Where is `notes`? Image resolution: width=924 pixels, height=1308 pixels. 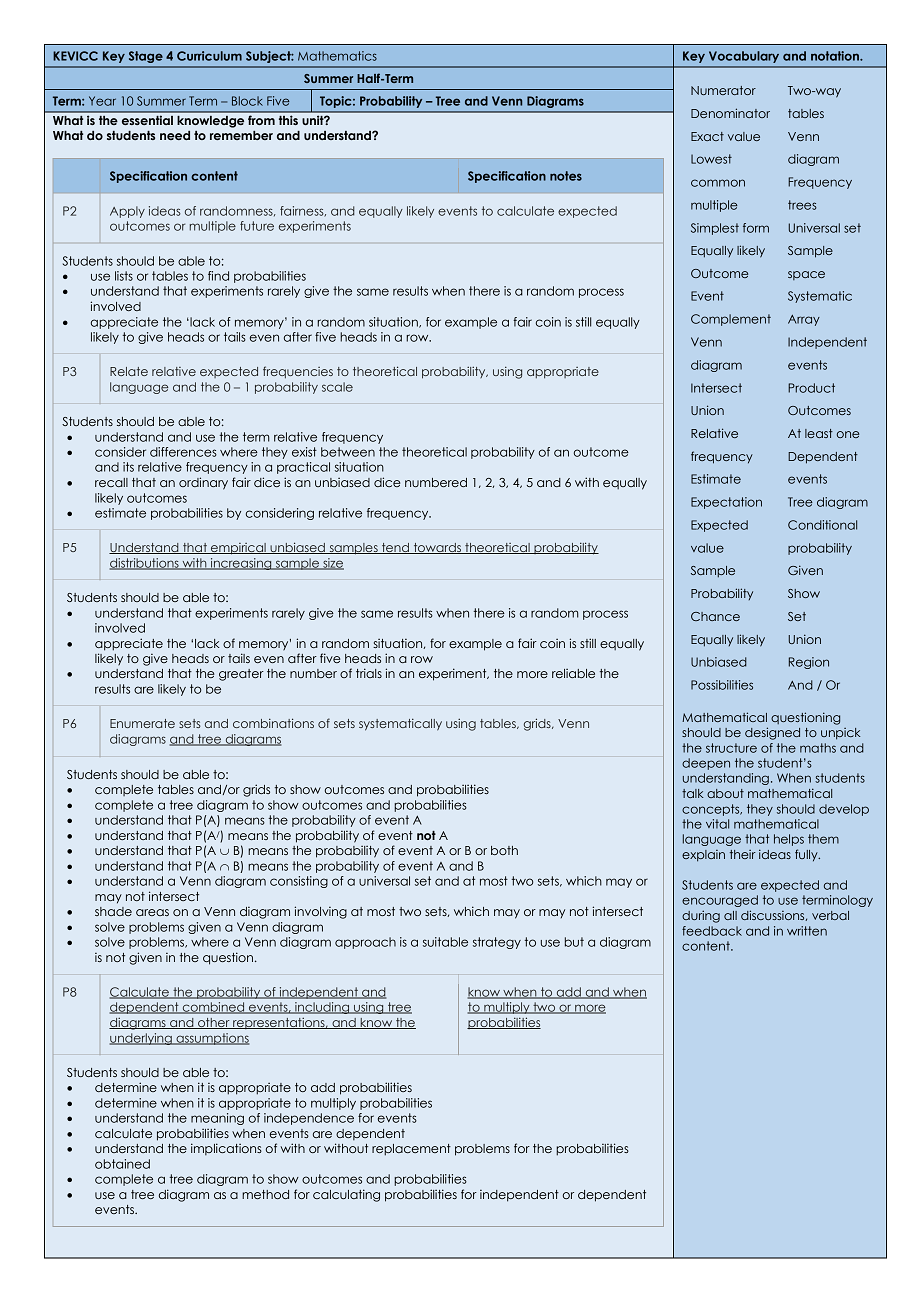
notes is located at coordinates (566, 176).
